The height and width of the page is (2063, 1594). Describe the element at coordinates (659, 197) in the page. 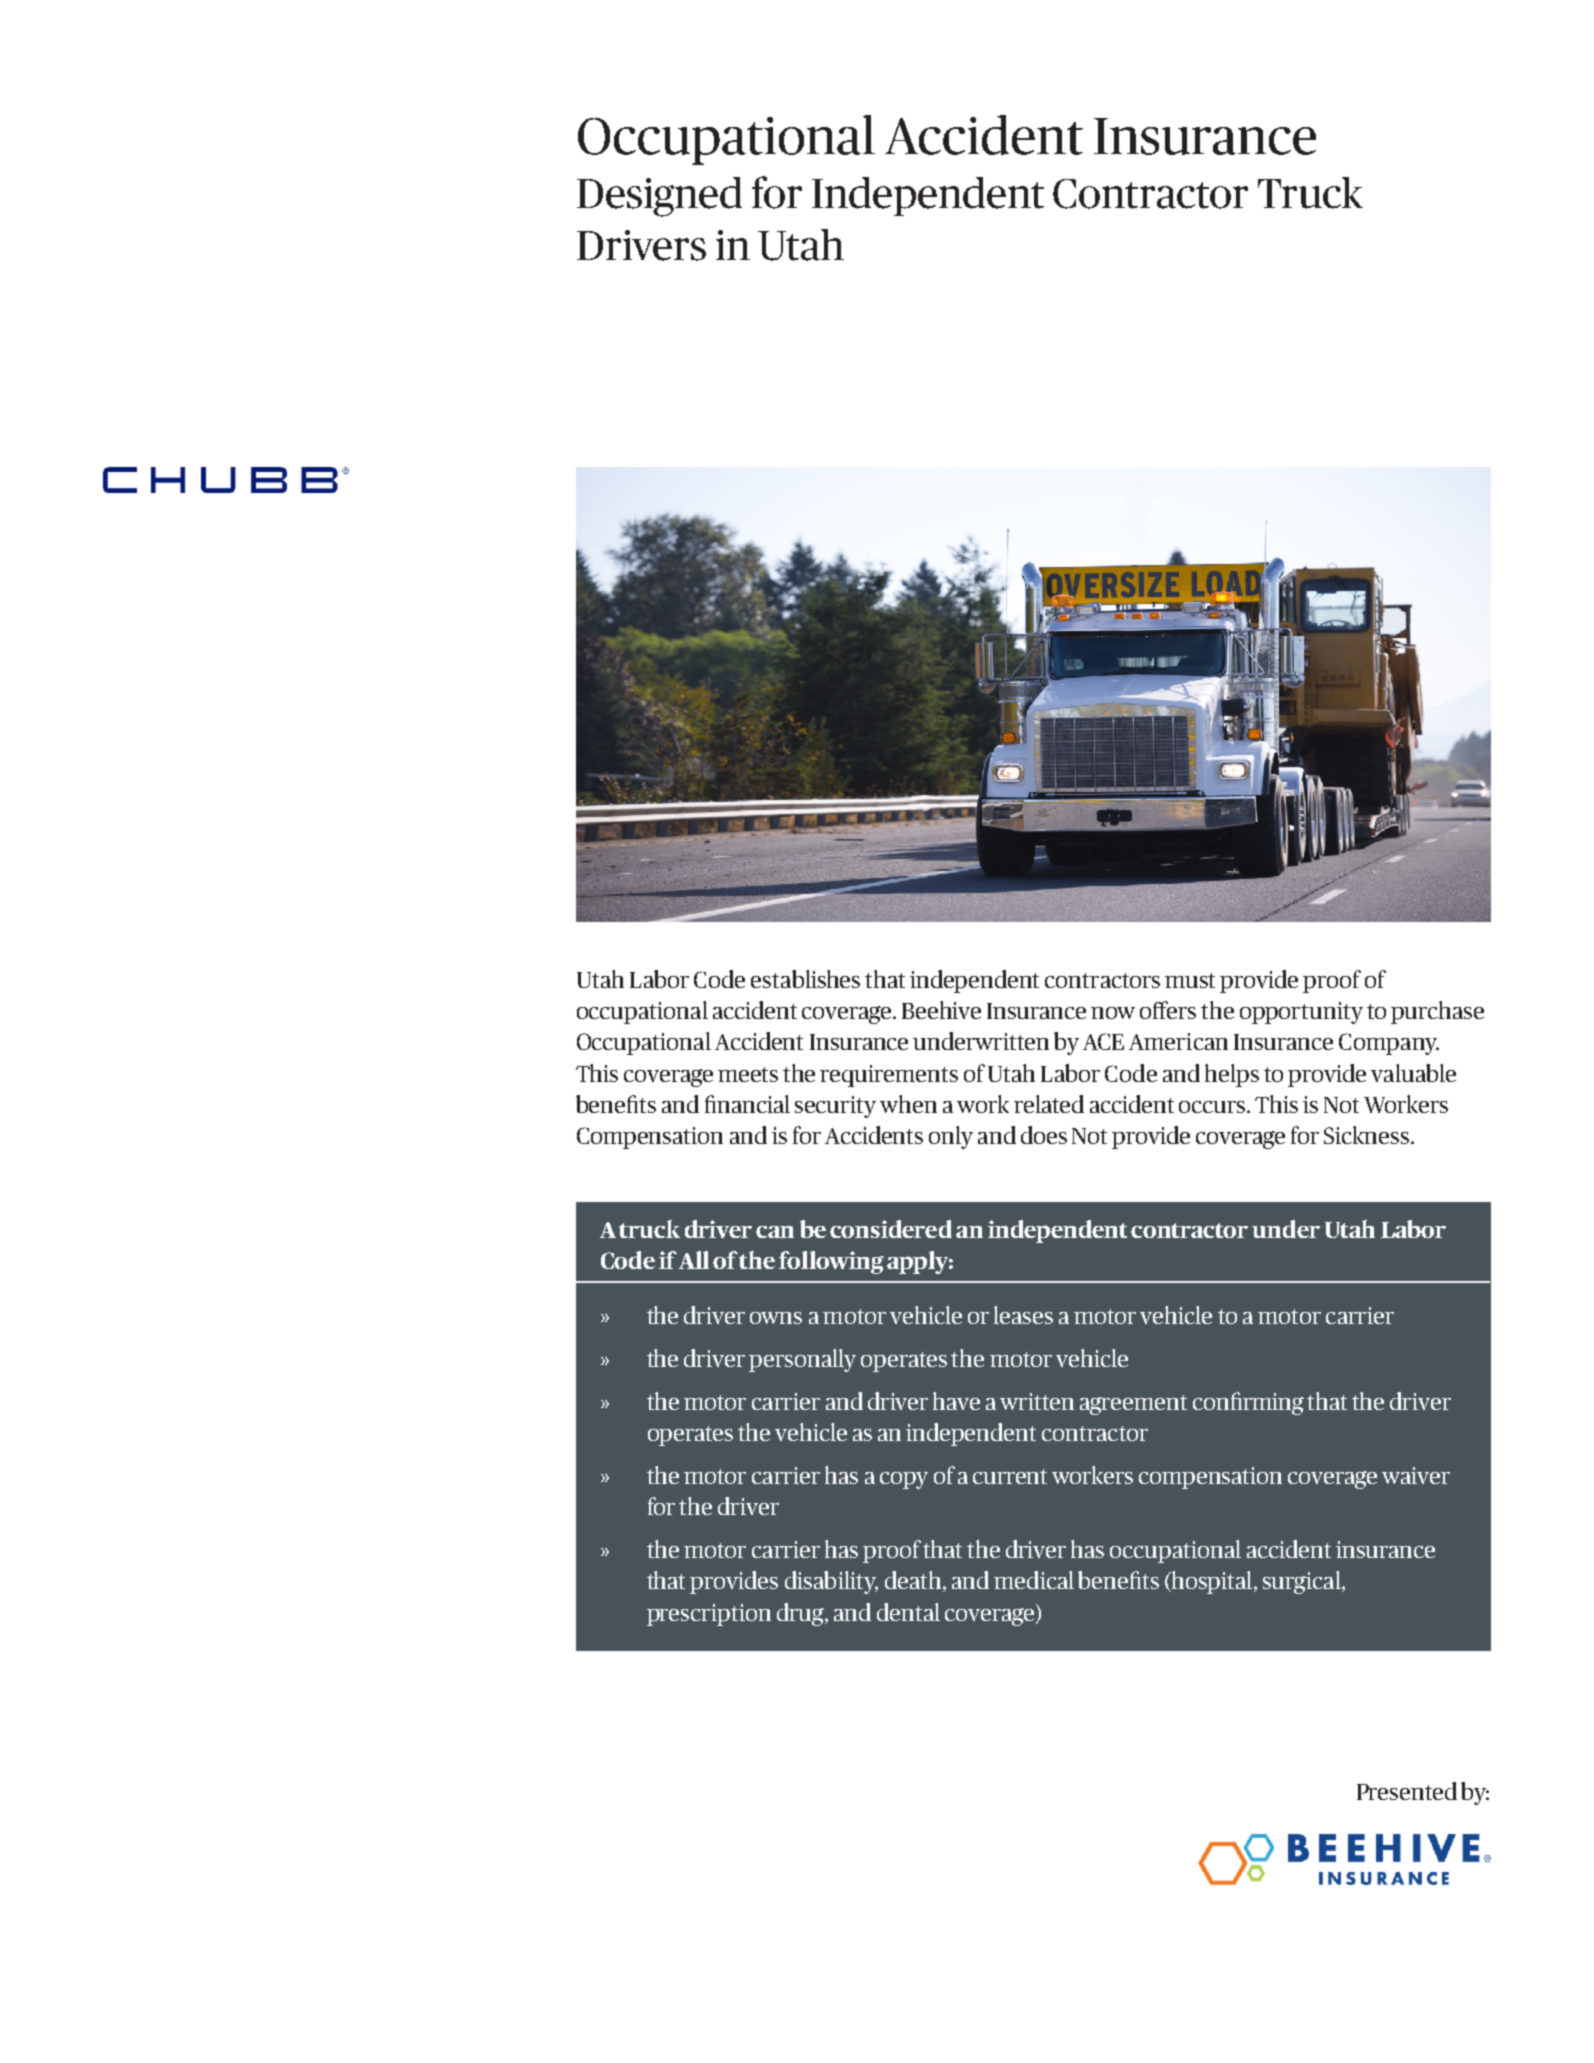

I see `Designed` at that location.
